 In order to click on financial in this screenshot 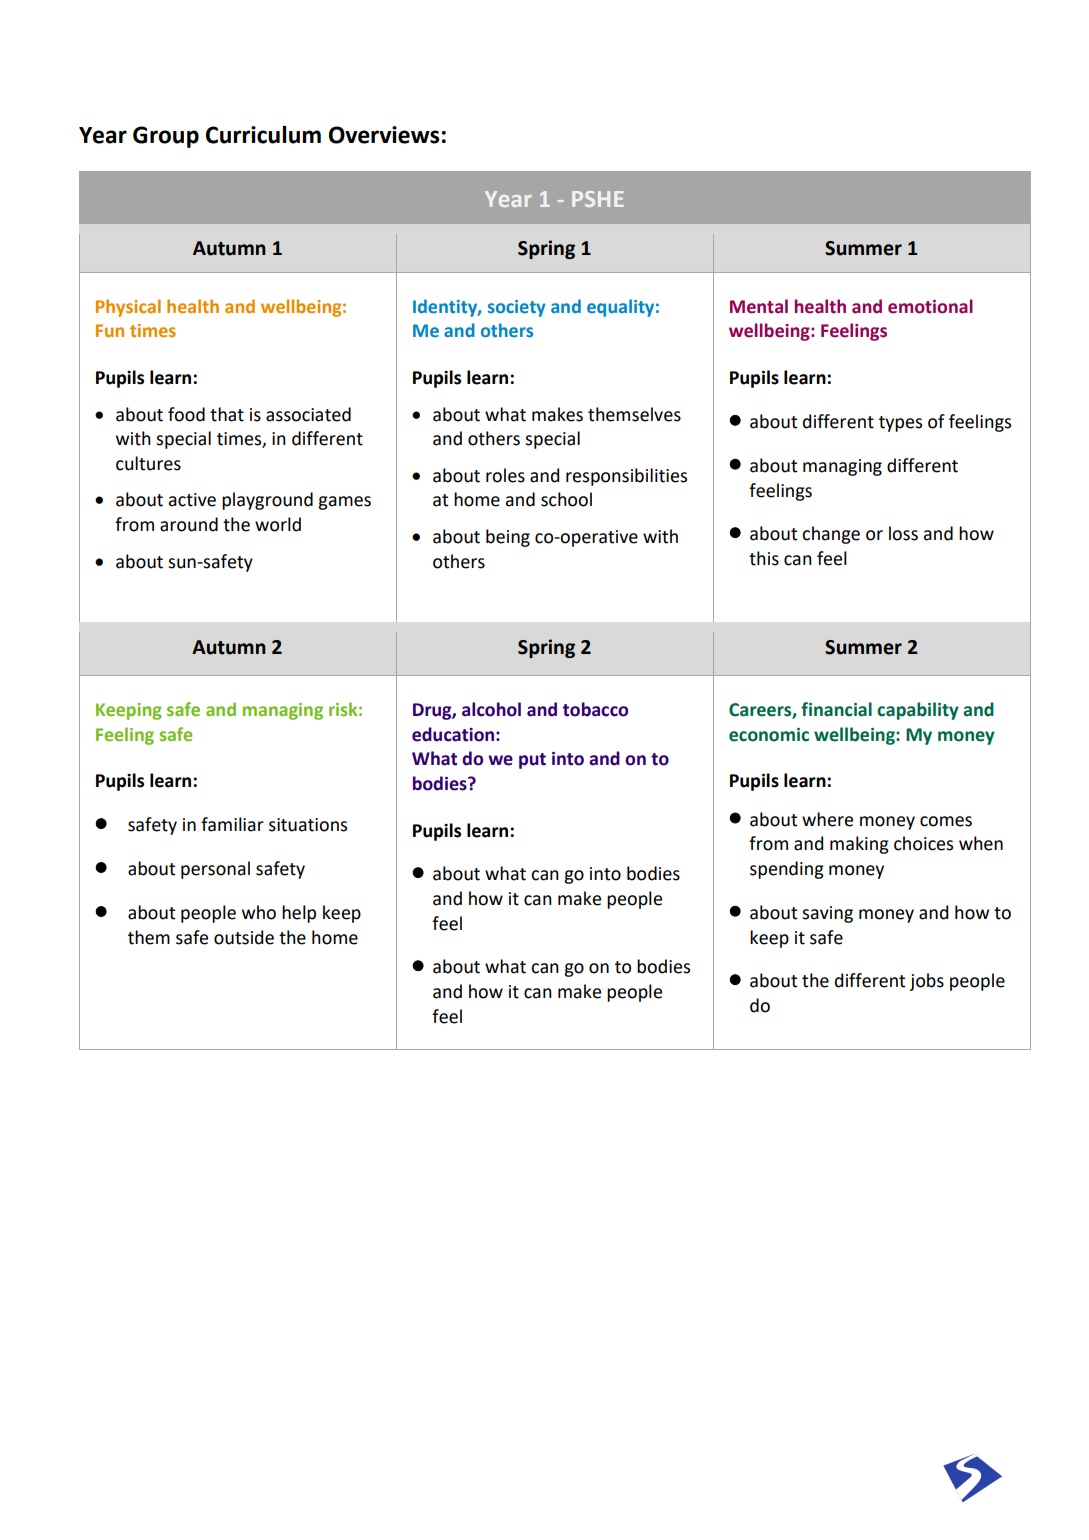, I will do `click(836, 709)`.
